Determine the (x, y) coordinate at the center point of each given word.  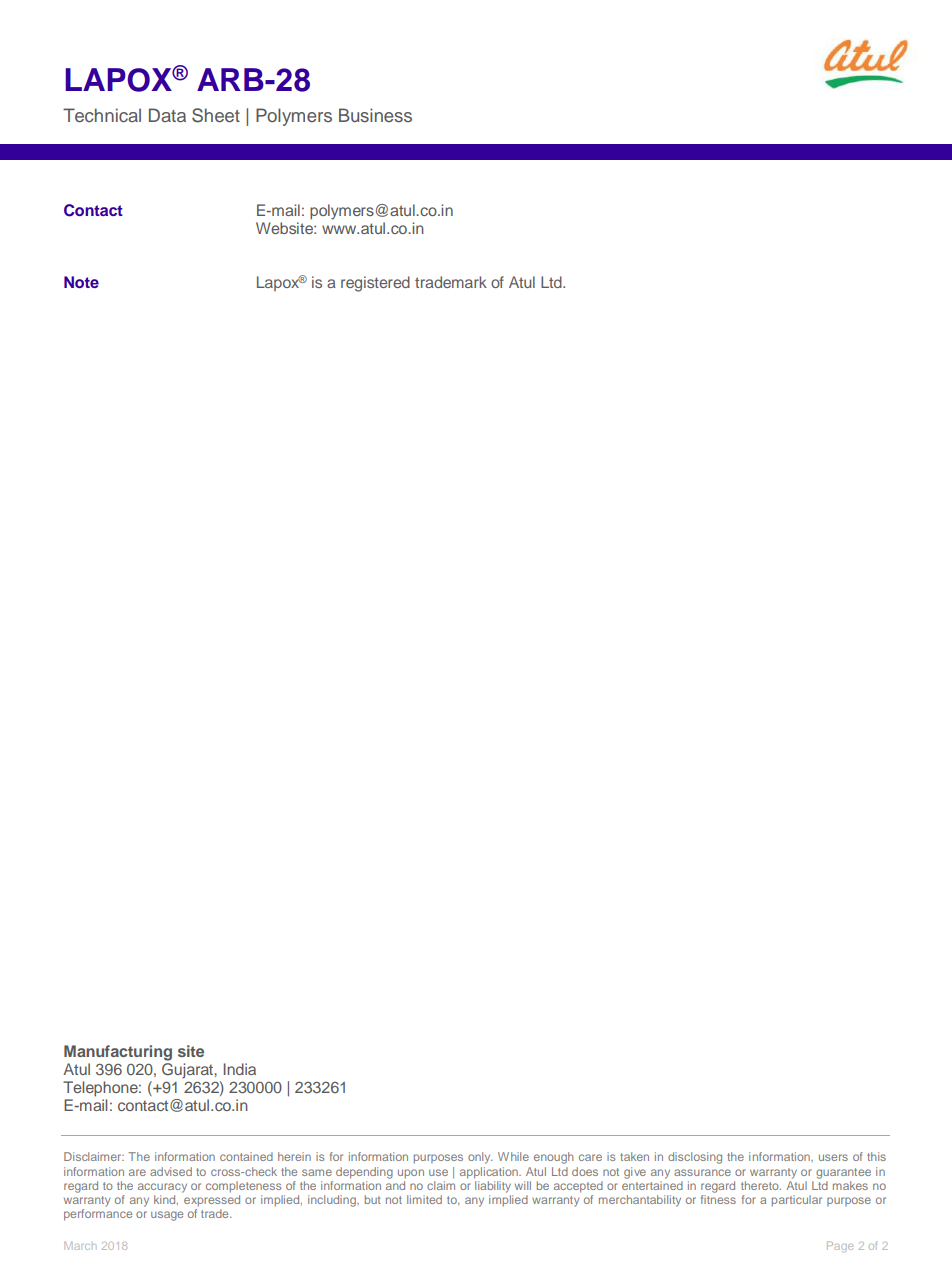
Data (167, 115)
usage (167, 1216)
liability (493, 1187)
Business (375, 115)
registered (375, 284)
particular (797, 1201)
